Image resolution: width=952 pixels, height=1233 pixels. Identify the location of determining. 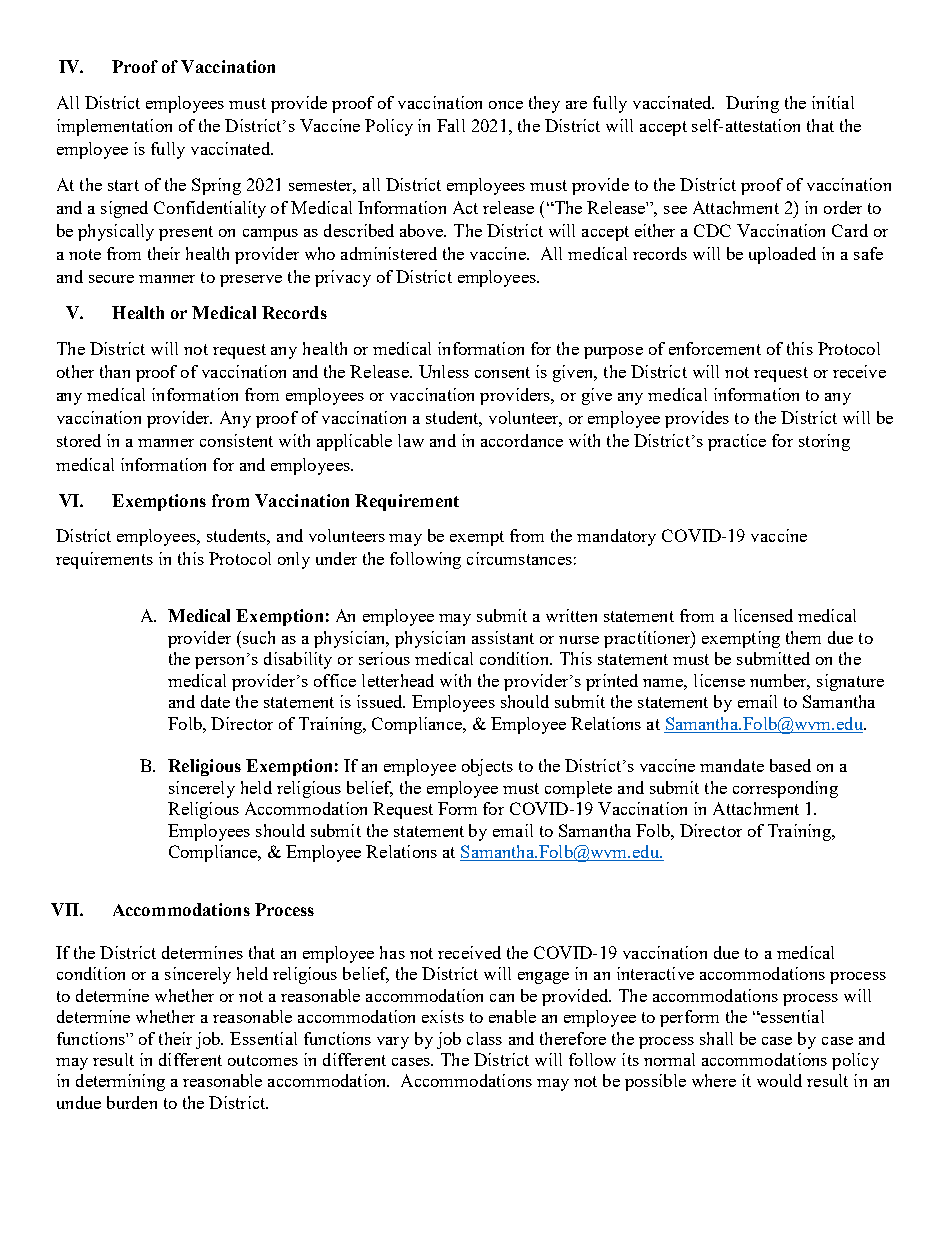
(120, 1082).
